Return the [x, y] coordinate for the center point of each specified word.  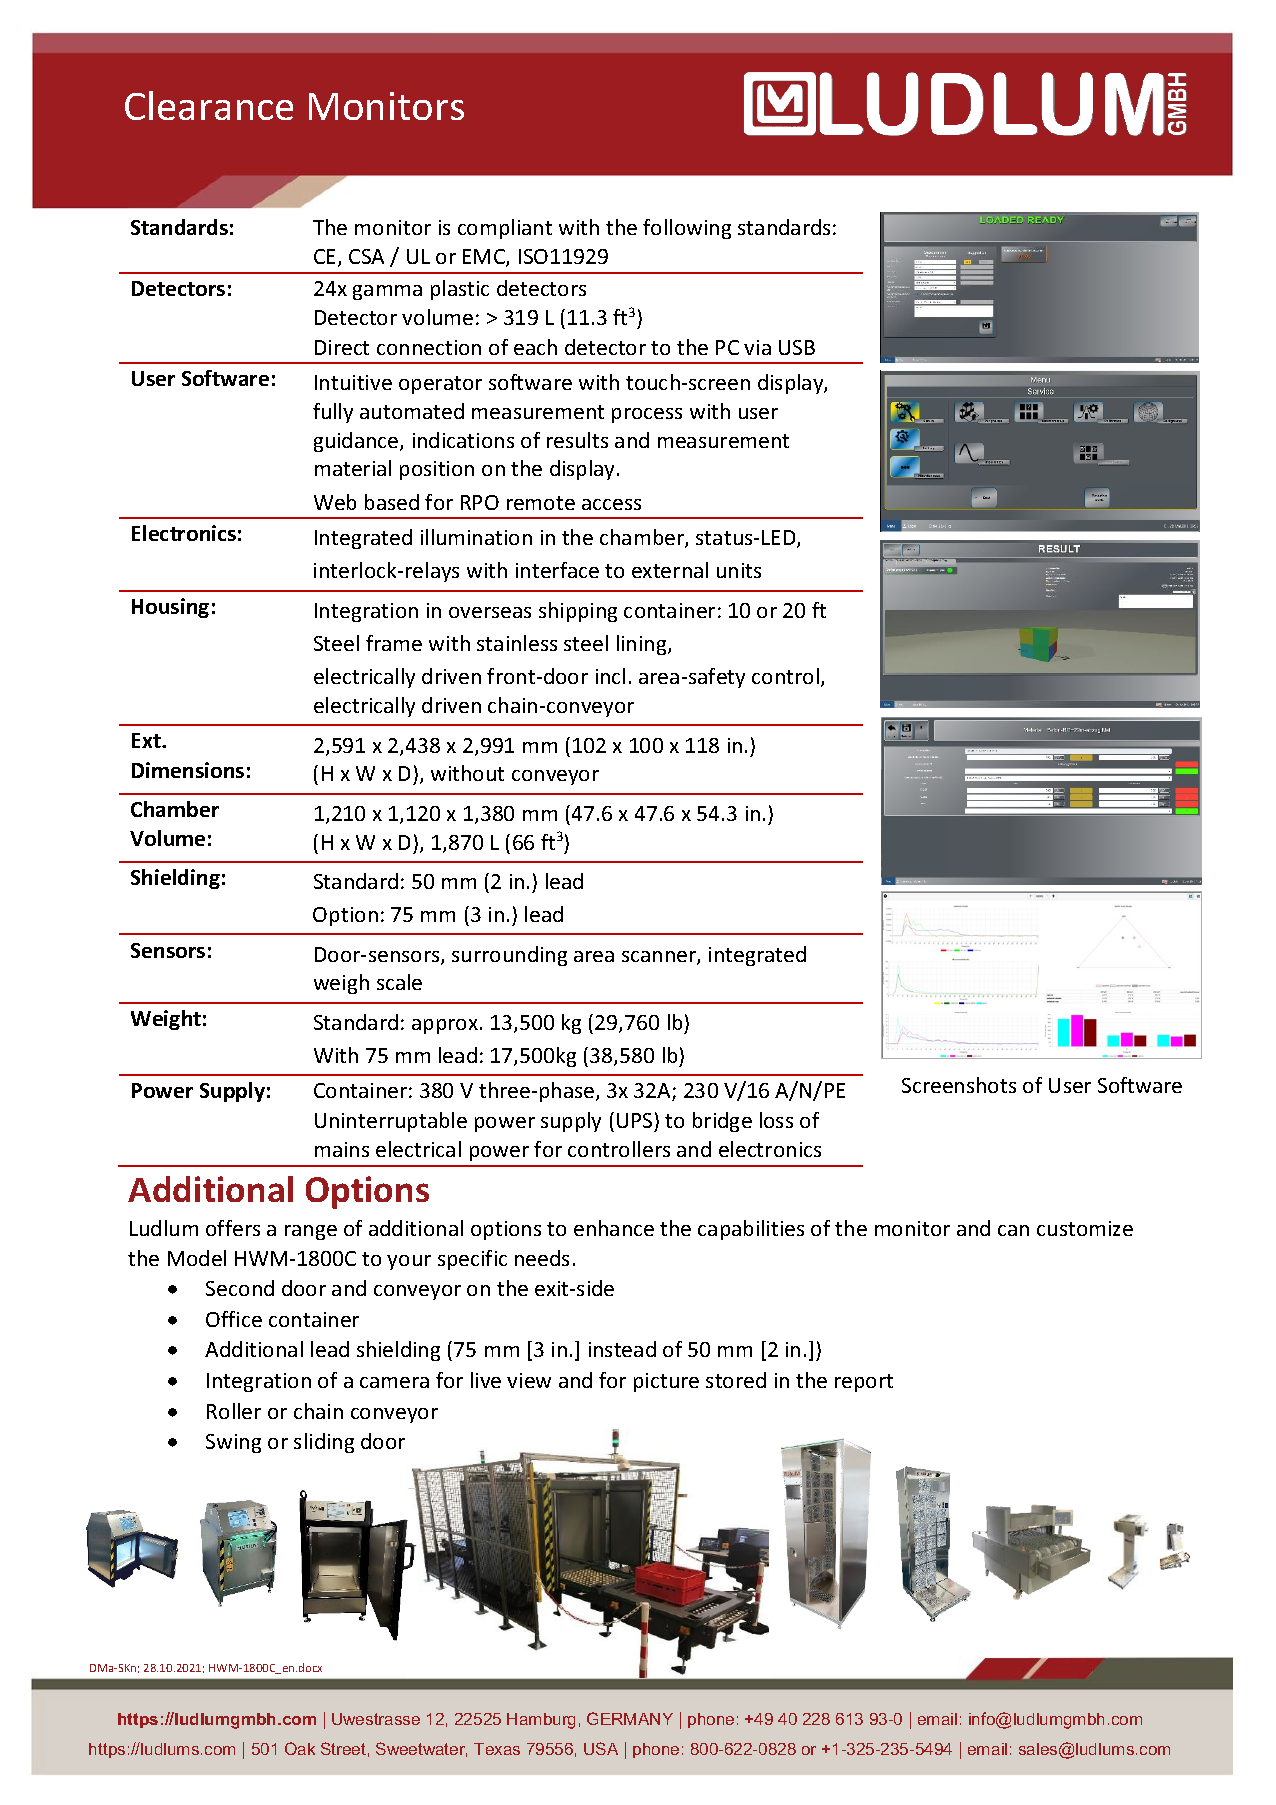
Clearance [209, 105]
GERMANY [630, 1718]
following [687, 229]
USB [797, 347]
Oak [300, 1748]
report [864, 1383]
